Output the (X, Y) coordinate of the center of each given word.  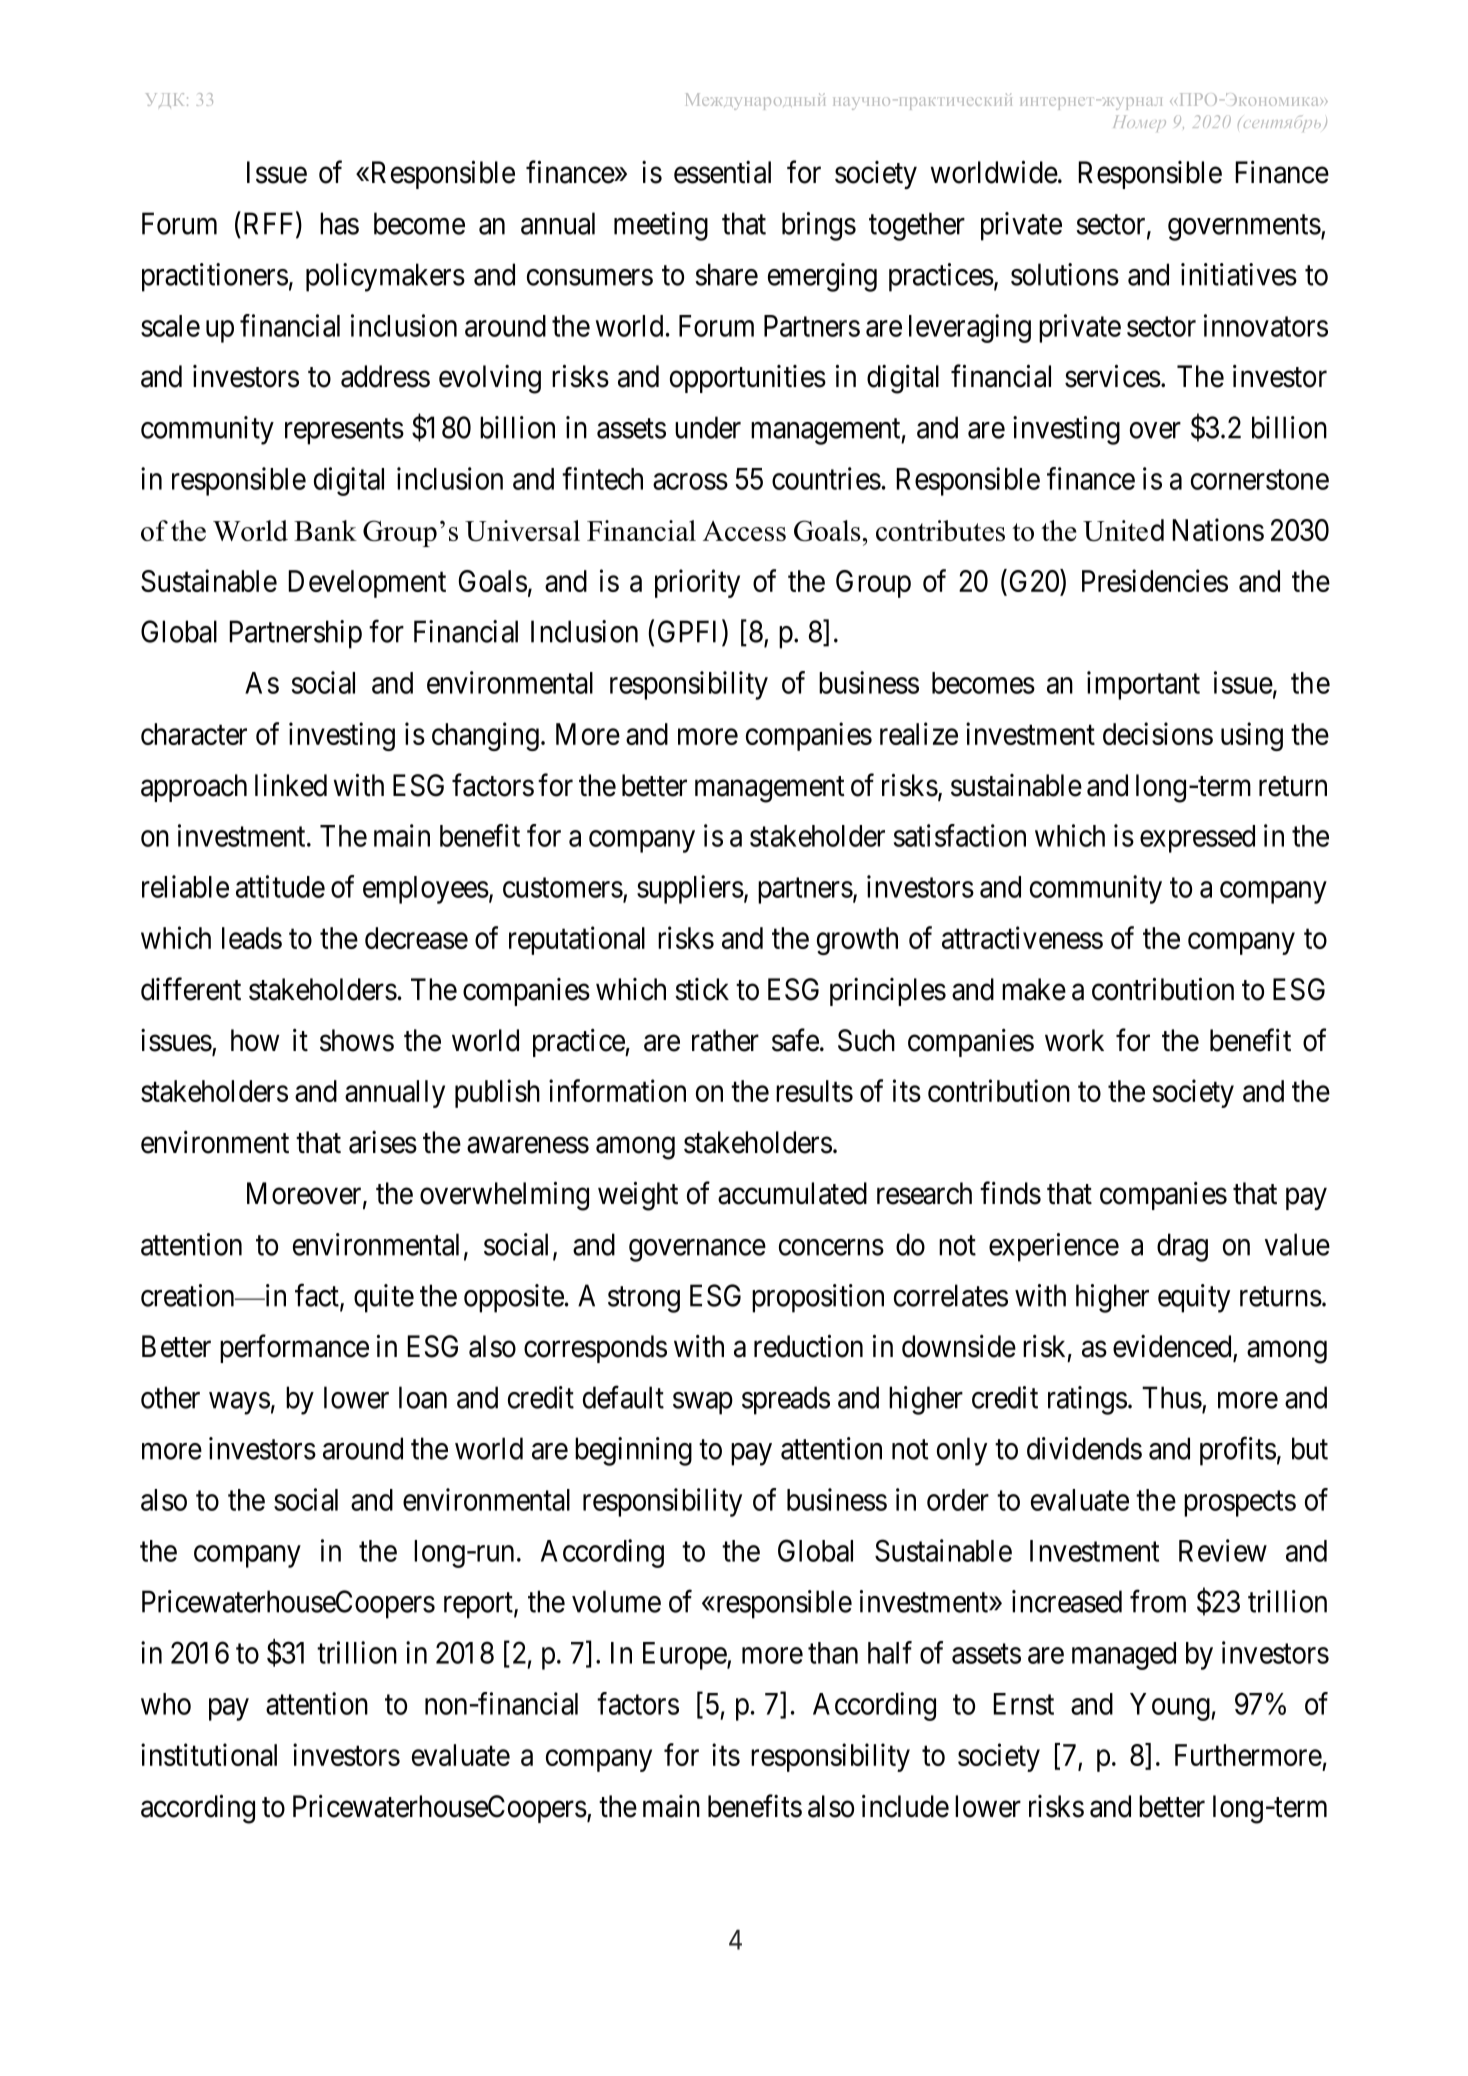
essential (722, 172)
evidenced (1173, 1347)
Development (367, 584)
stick (702, 989)
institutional (209, 1754)
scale (170, 326)
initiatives (1239, 274)
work (1074, 1040)
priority (697, 583)
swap (703, 1403)
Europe (685, 1656)
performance (294, 1348)
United (1123, 530)
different (191, 989)
